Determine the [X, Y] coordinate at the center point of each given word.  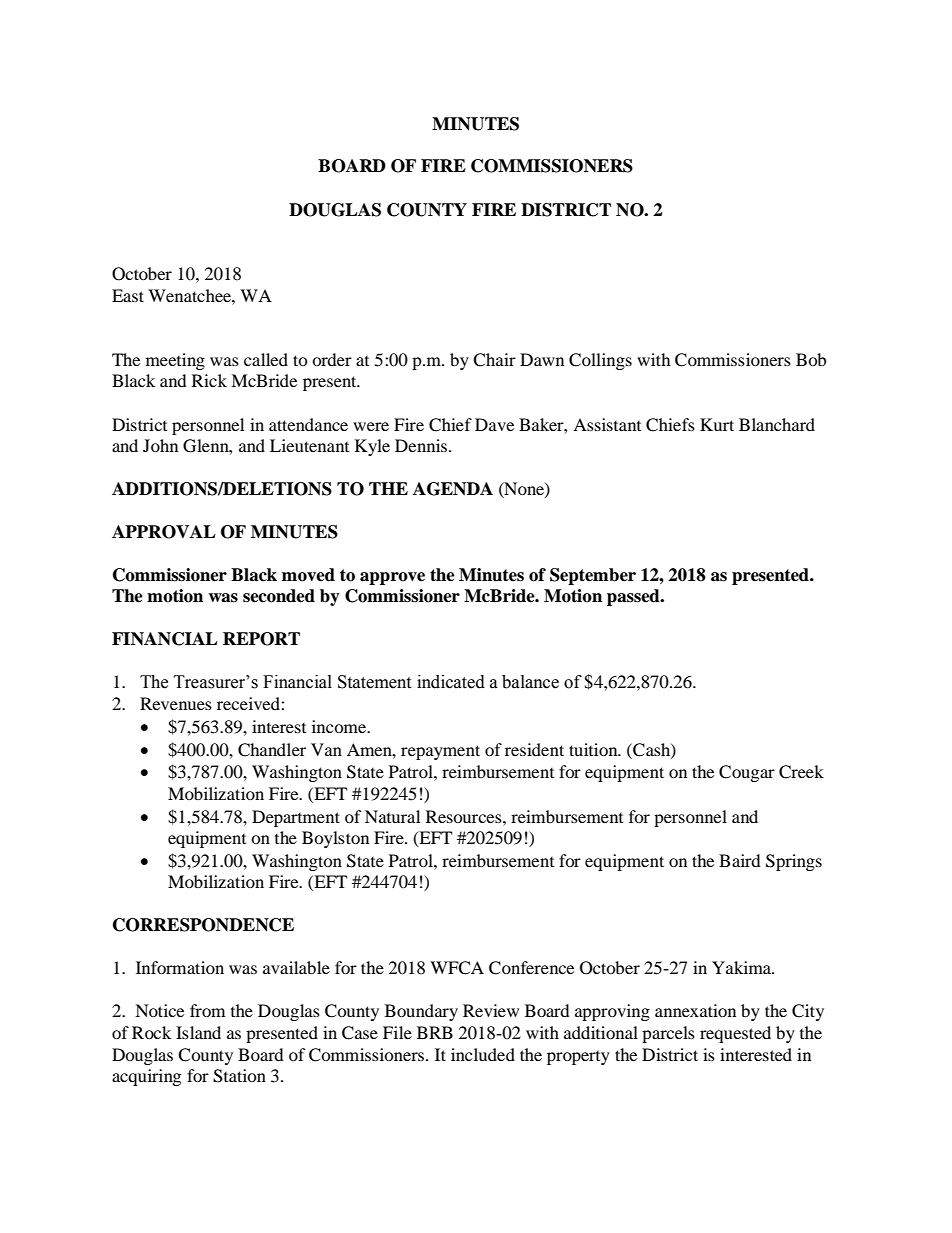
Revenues [176, 703]
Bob [811, 359]
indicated [451, 682]
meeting [175, 361]
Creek [801, 772]
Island [198, 1032]
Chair [494, 360]
